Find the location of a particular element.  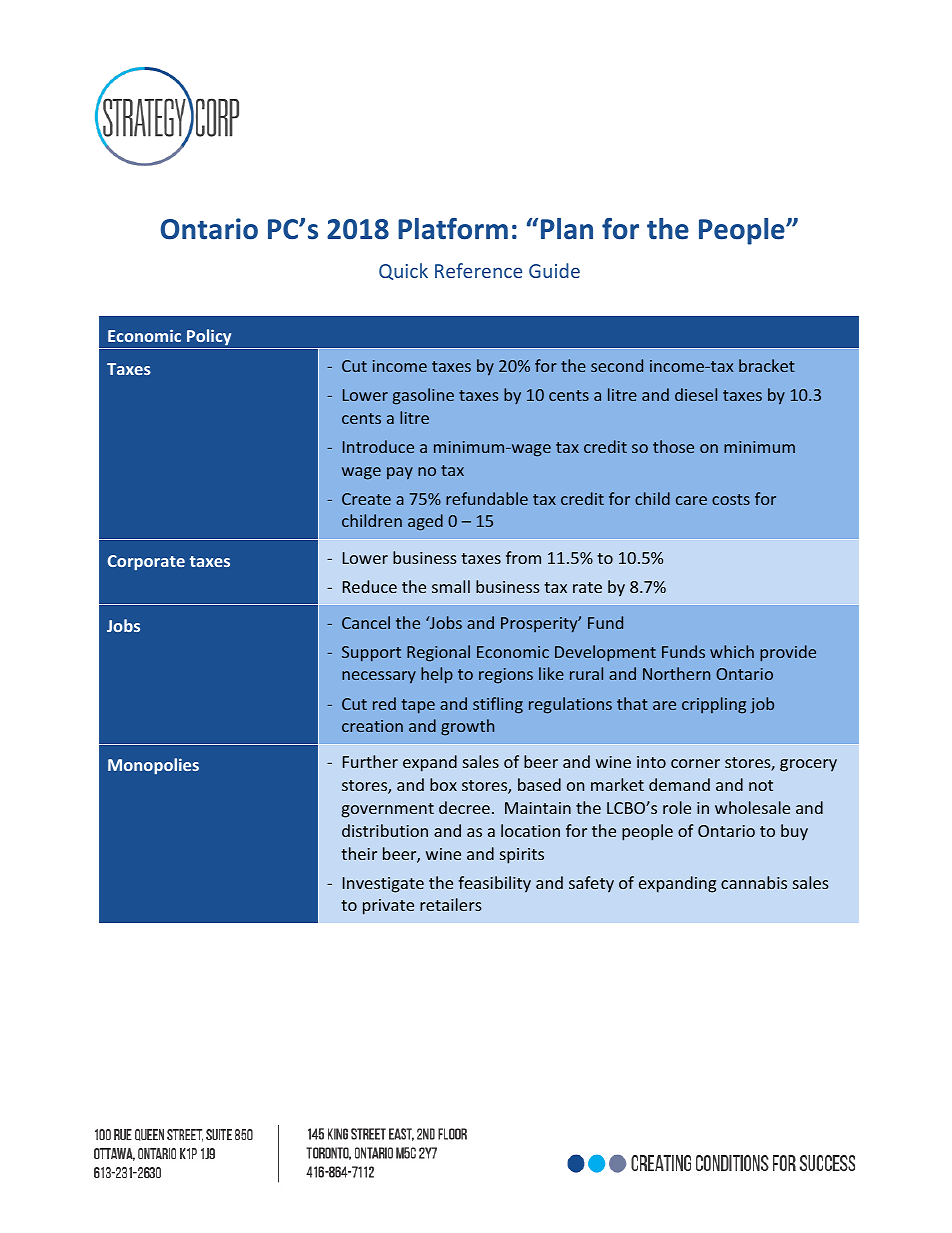

diesel is located at coordinates (696, 394).
